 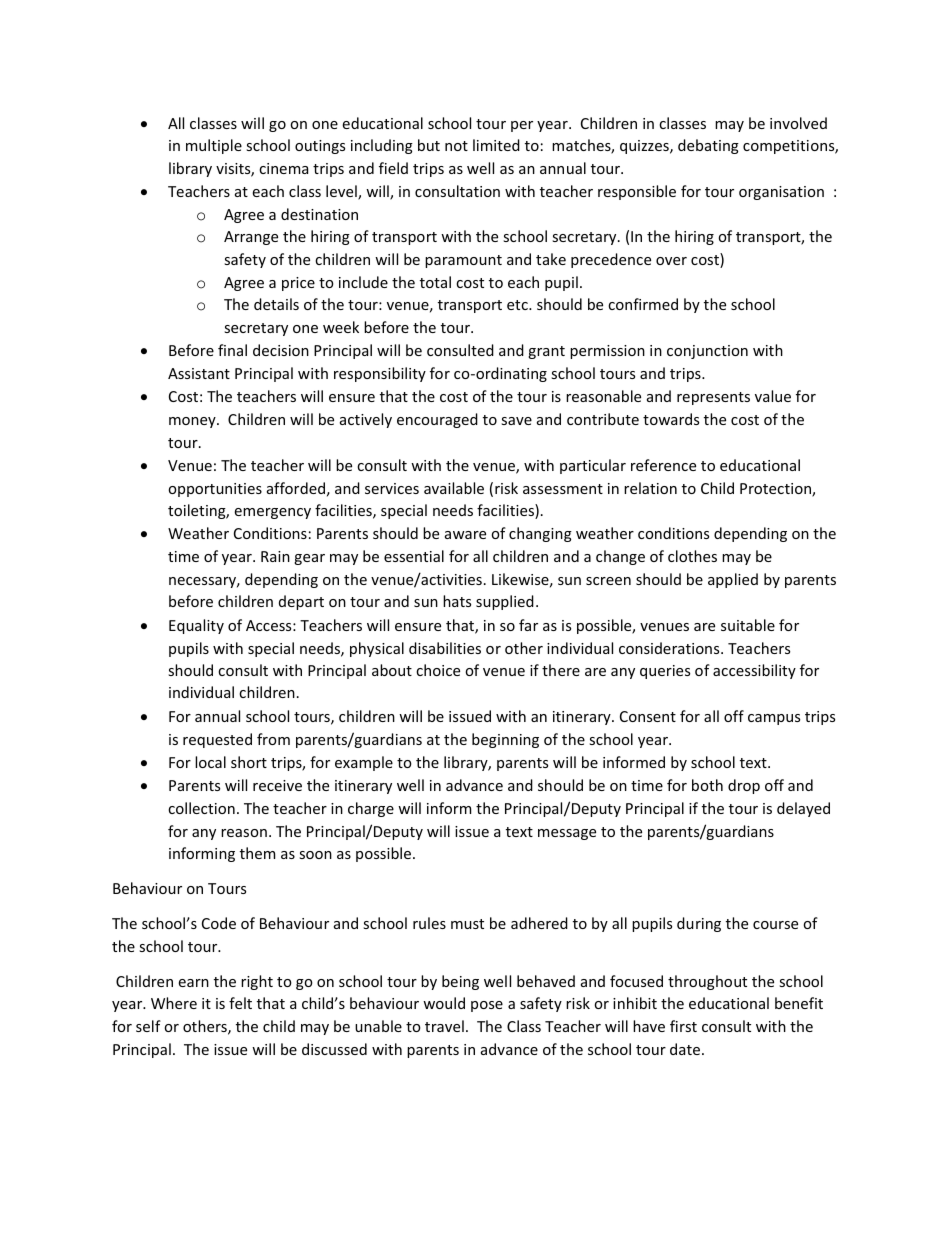 What do you see at coordinates (240, 1003) in the screenshot?
I see `felt` at bounding box center [240, 1003].
